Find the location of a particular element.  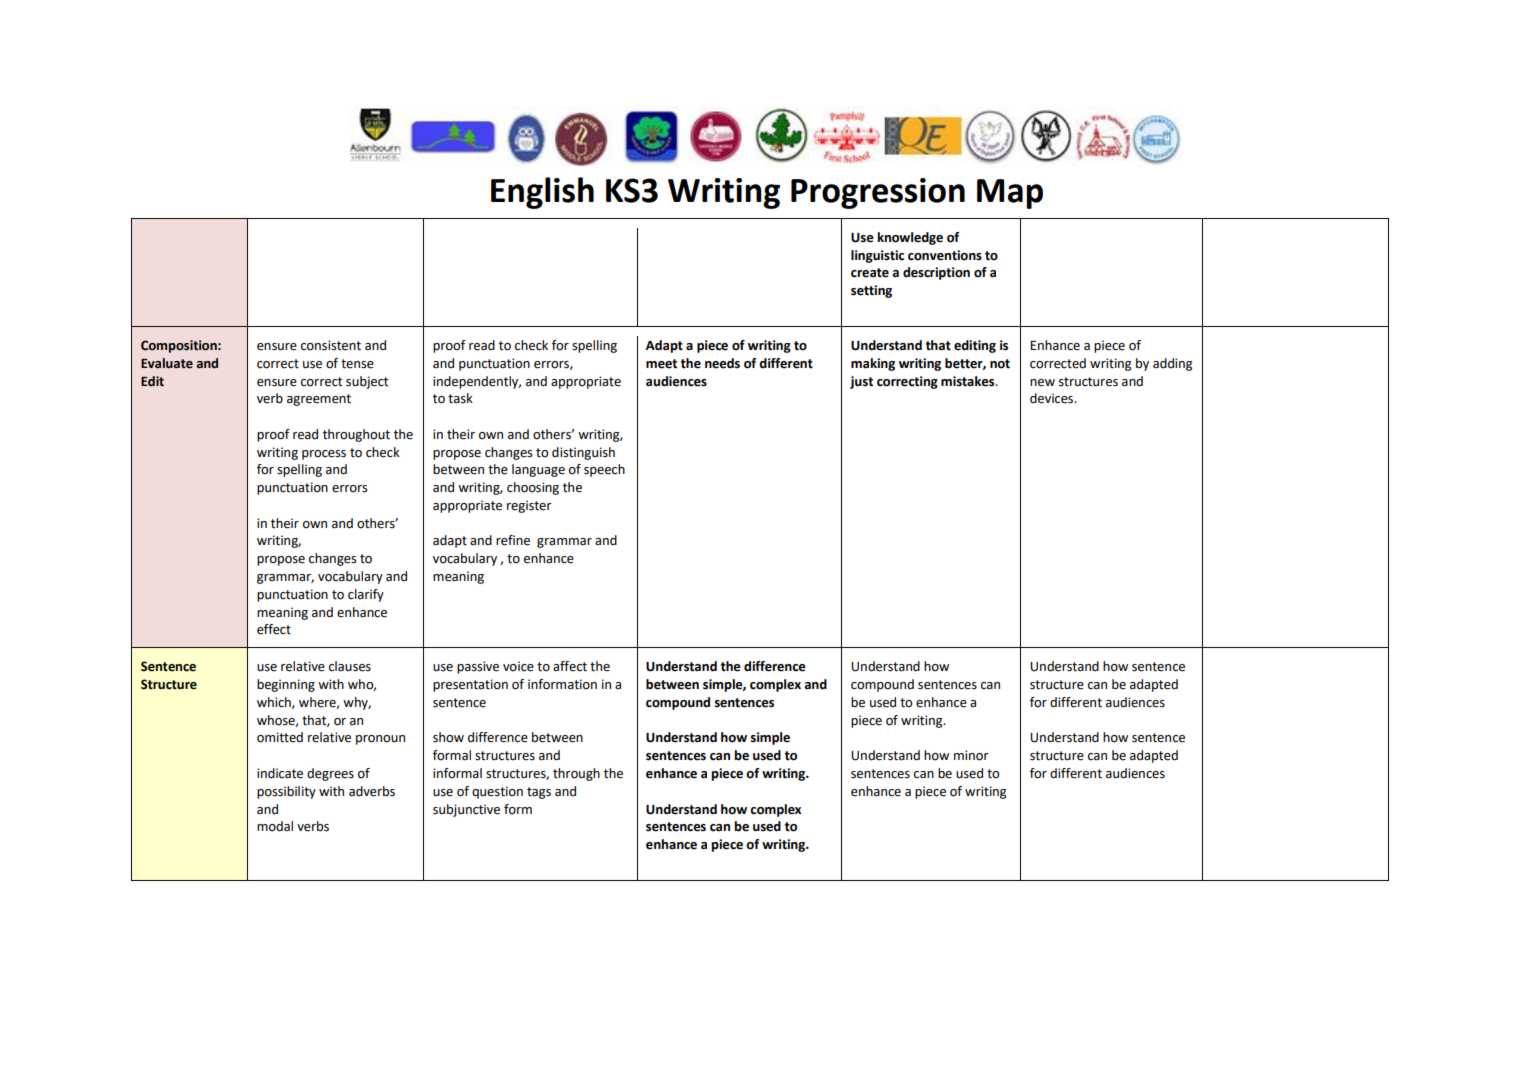

consistent is located at coordinates (331, 345).
